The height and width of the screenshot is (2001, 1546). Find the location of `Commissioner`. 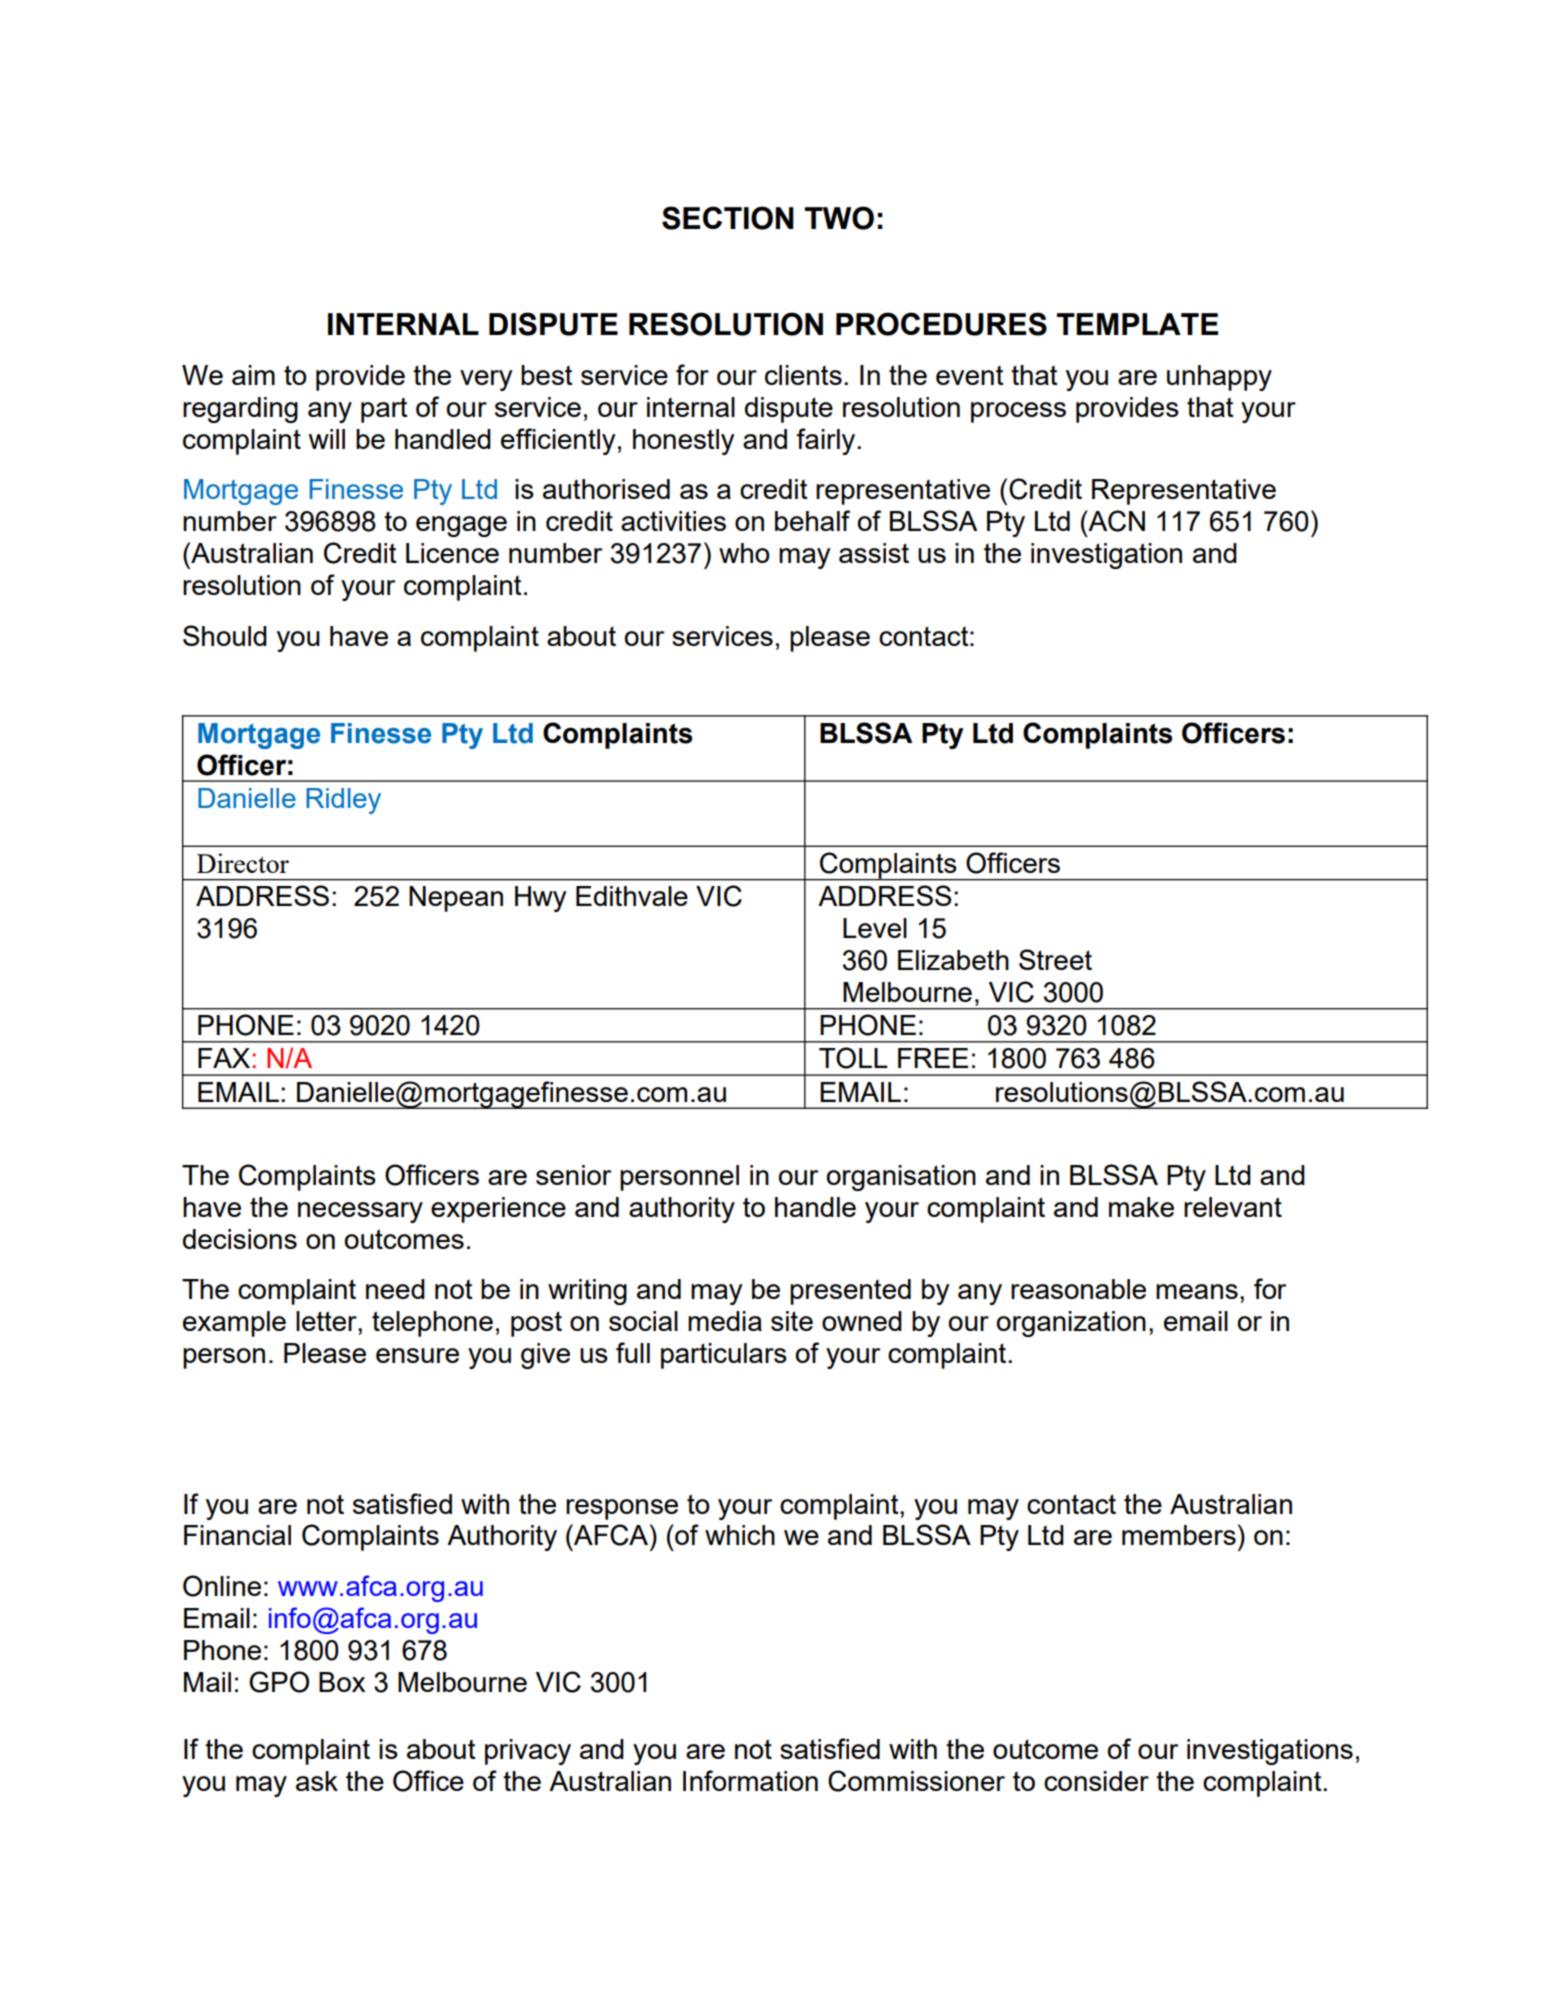

Commissioner is located at coordinates (916, 1781).
